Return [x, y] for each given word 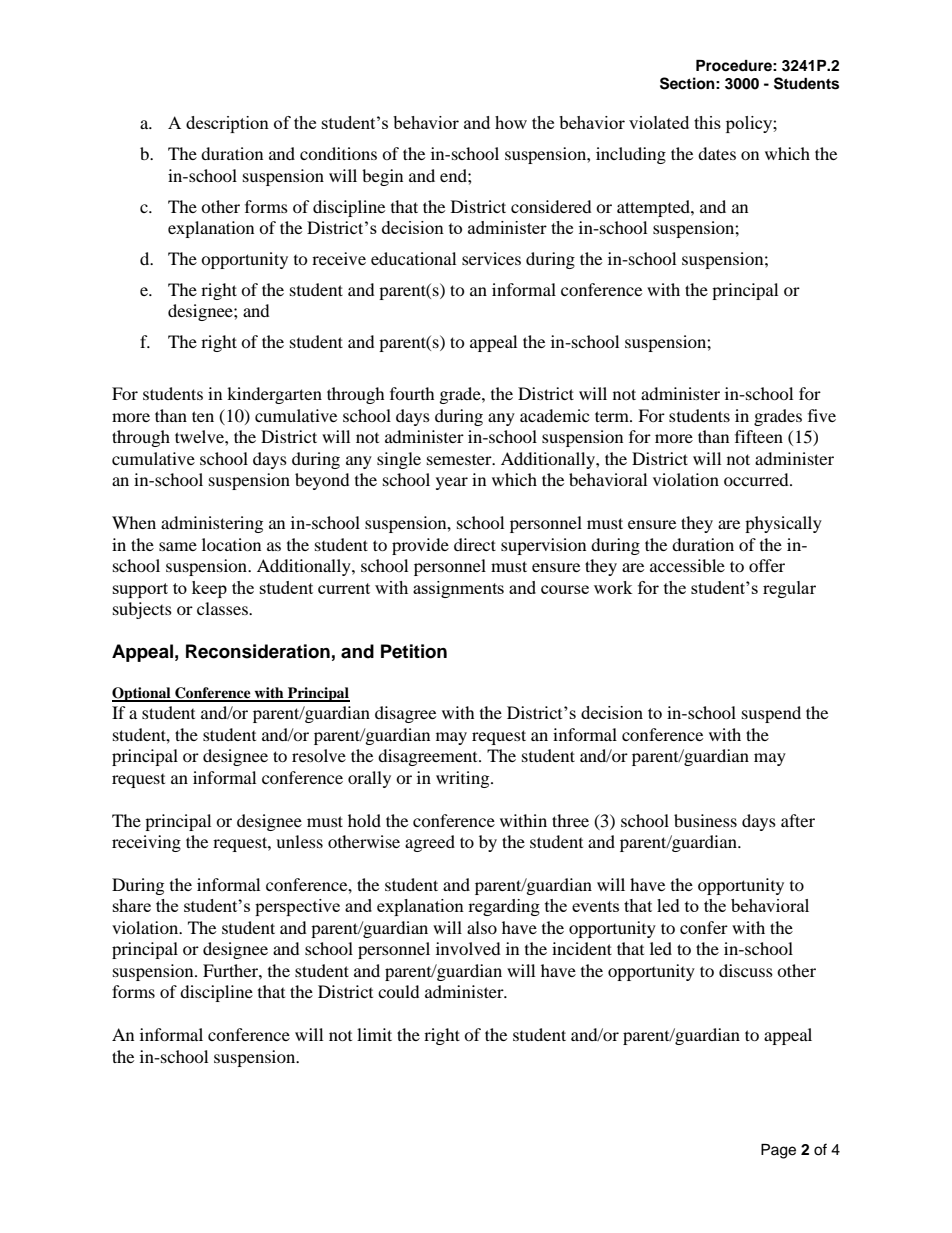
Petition [414, 651]
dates [717, 153]
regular [789, 589]
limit [374, 1034]
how [511, 122]
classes [223, 608]
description [227, 124]
